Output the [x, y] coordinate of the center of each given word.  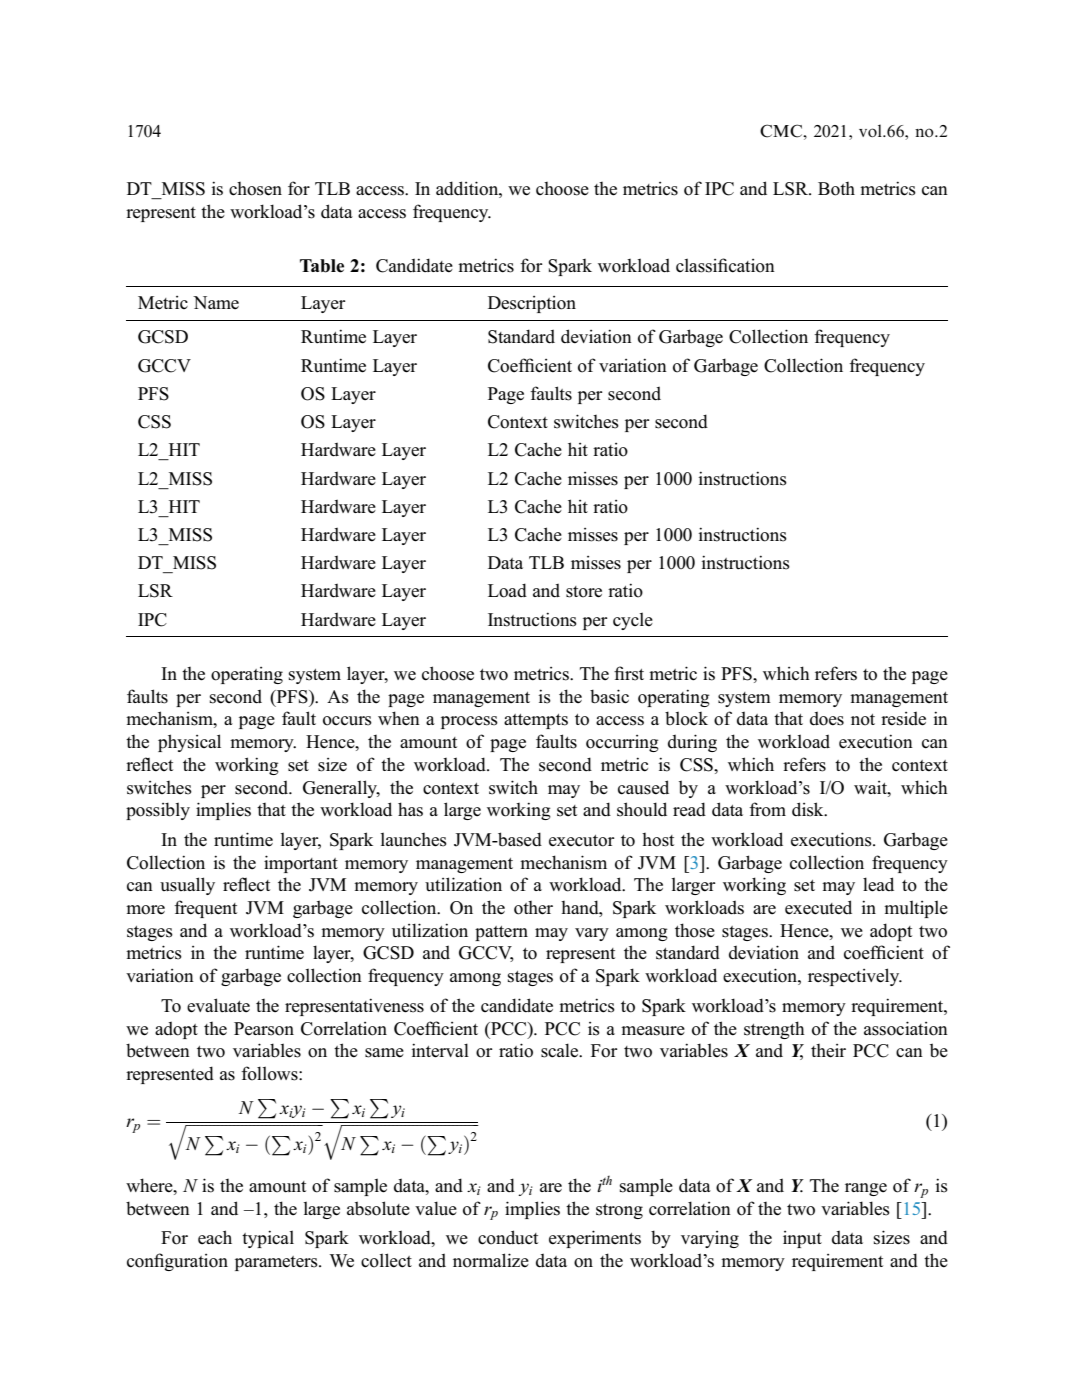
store [584, 592]
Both [836, 189]
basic [609, 696]
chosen [255, 189]
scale [561, 1050]
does [827, 718]
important [301, 864]
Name [216, 302]
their [828, 1051]
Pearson [264, 1029]
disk [809, 809]
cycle [633, 621]
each [215, 1237]
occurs [347, 721]
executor [582, 841]
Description [532, 304]
